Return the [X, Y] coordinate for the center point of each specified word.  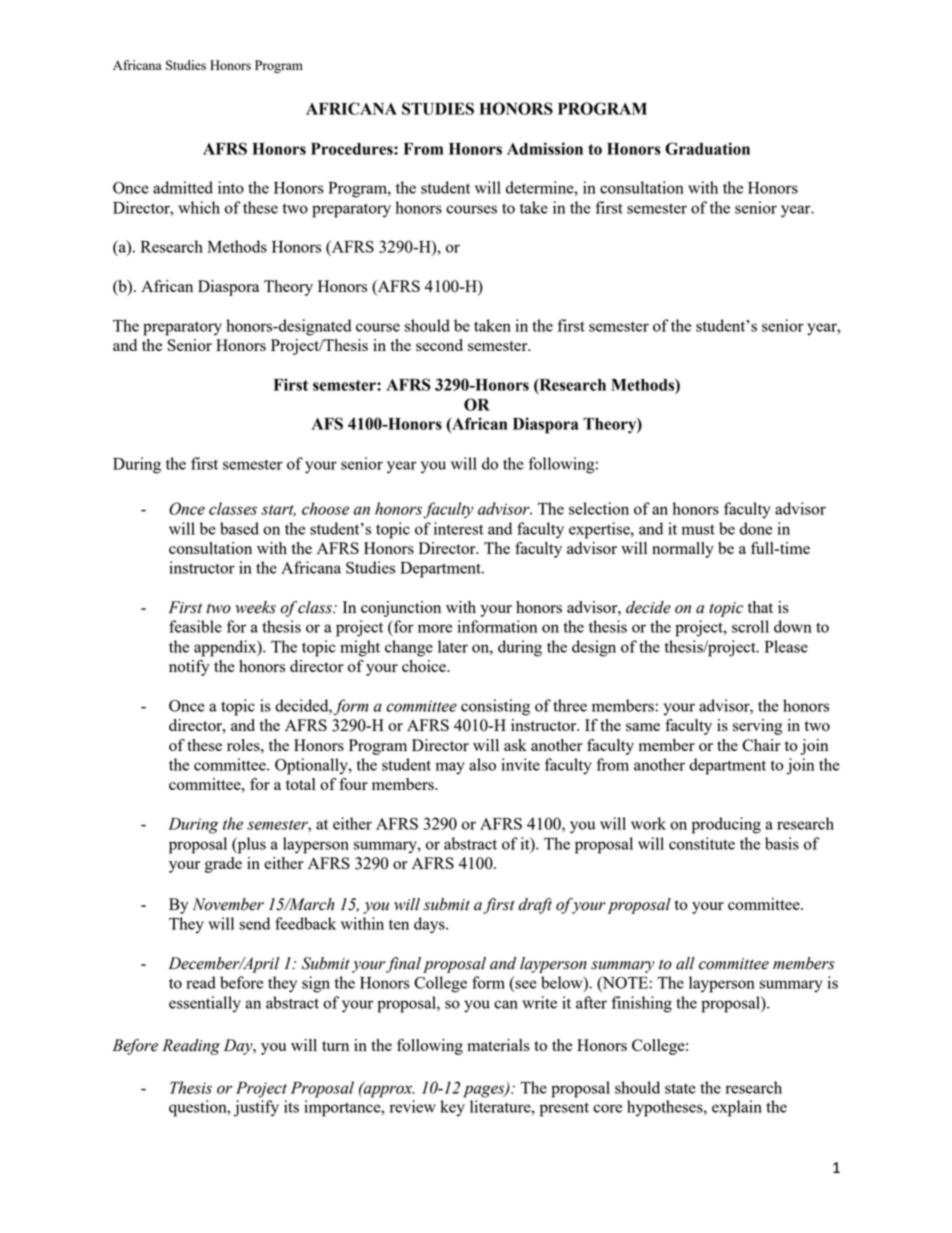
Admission [545, 148]
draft [535, 906]
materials [498, 1045]
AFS [327, 423]
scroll [750, 626]
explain [737, 1108]
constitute [702, 843]
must [698, 529]
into [231, 187]
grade [223, 865]
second [439, 345]
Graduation [707, 148]
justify [256, 1108]
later [453, 646]
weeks [255, 607]
